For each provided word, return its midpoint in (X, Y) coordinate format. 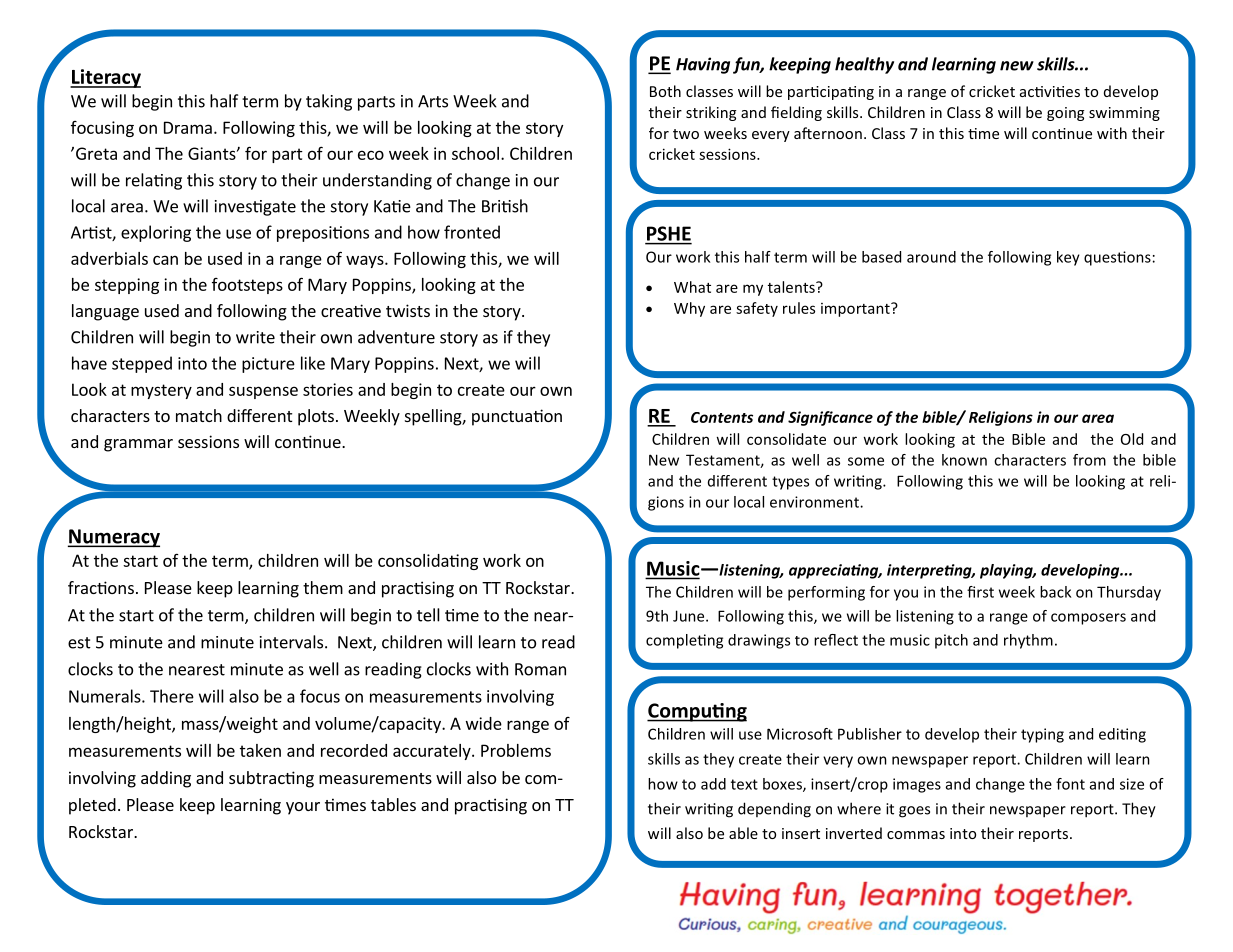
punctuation (517, 417)
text (744, 784)
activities (1050, 91)
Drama (188, 127)
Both (665, 91)
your (303, 808)
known (964, 460)
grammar (138, 445)
